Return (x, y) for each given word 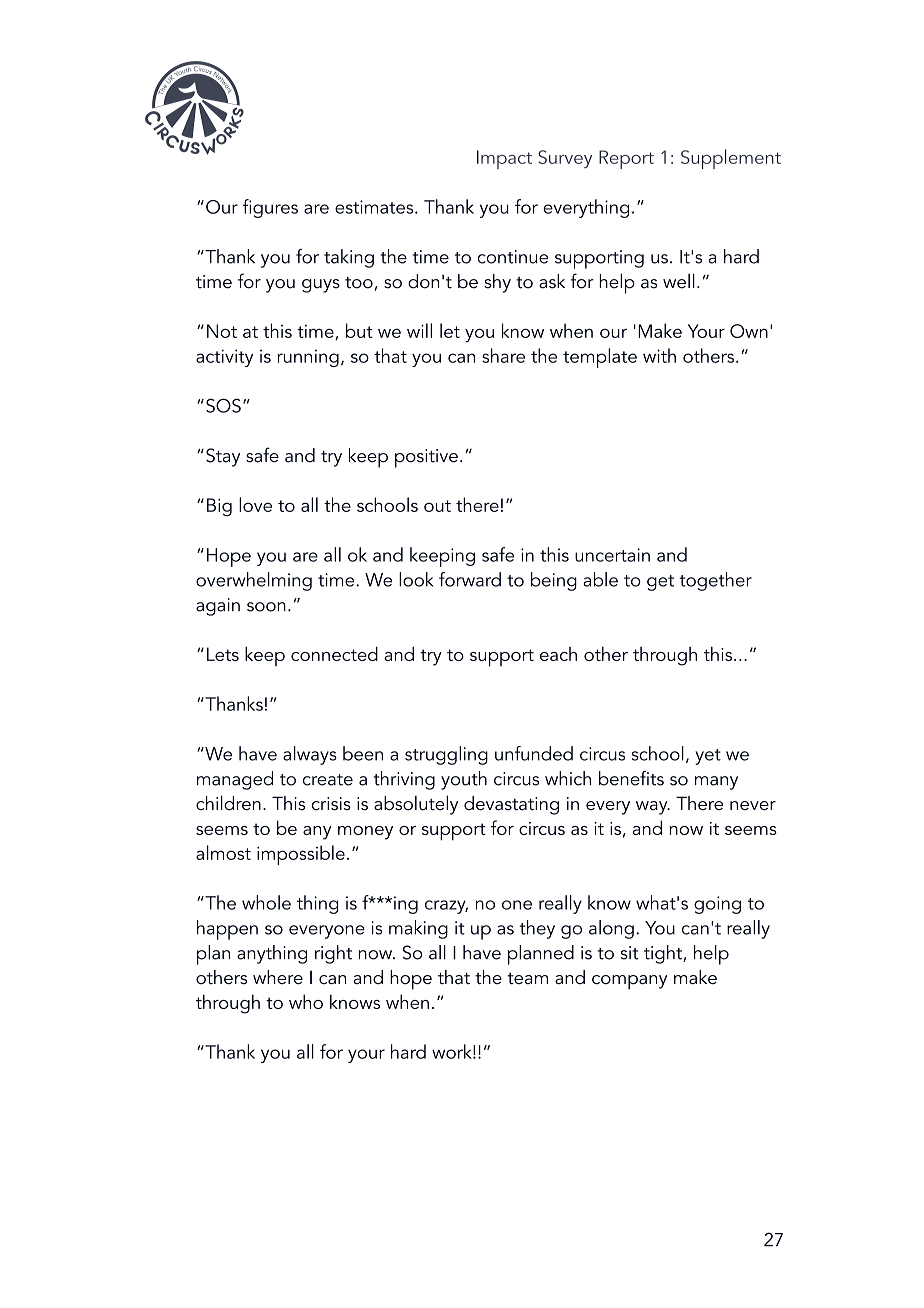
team (527, 978)
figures (270, 208)
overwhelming (254, 581)
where (278, 977)
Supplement (731, 159)
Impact (504, 159)
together (715, 581)
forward (470, 579)
